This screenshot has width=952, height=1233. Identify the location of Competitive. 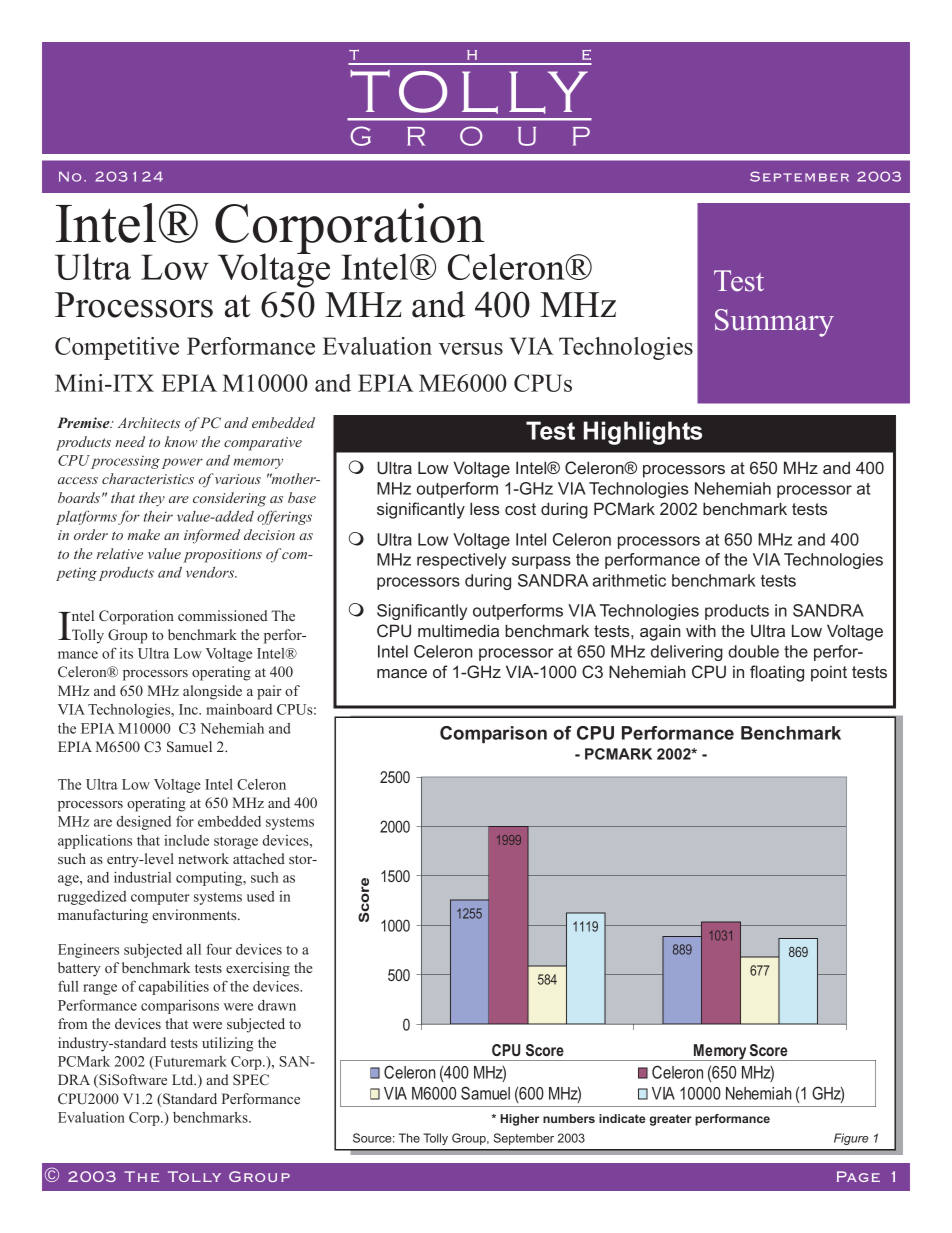
(117, 348).
